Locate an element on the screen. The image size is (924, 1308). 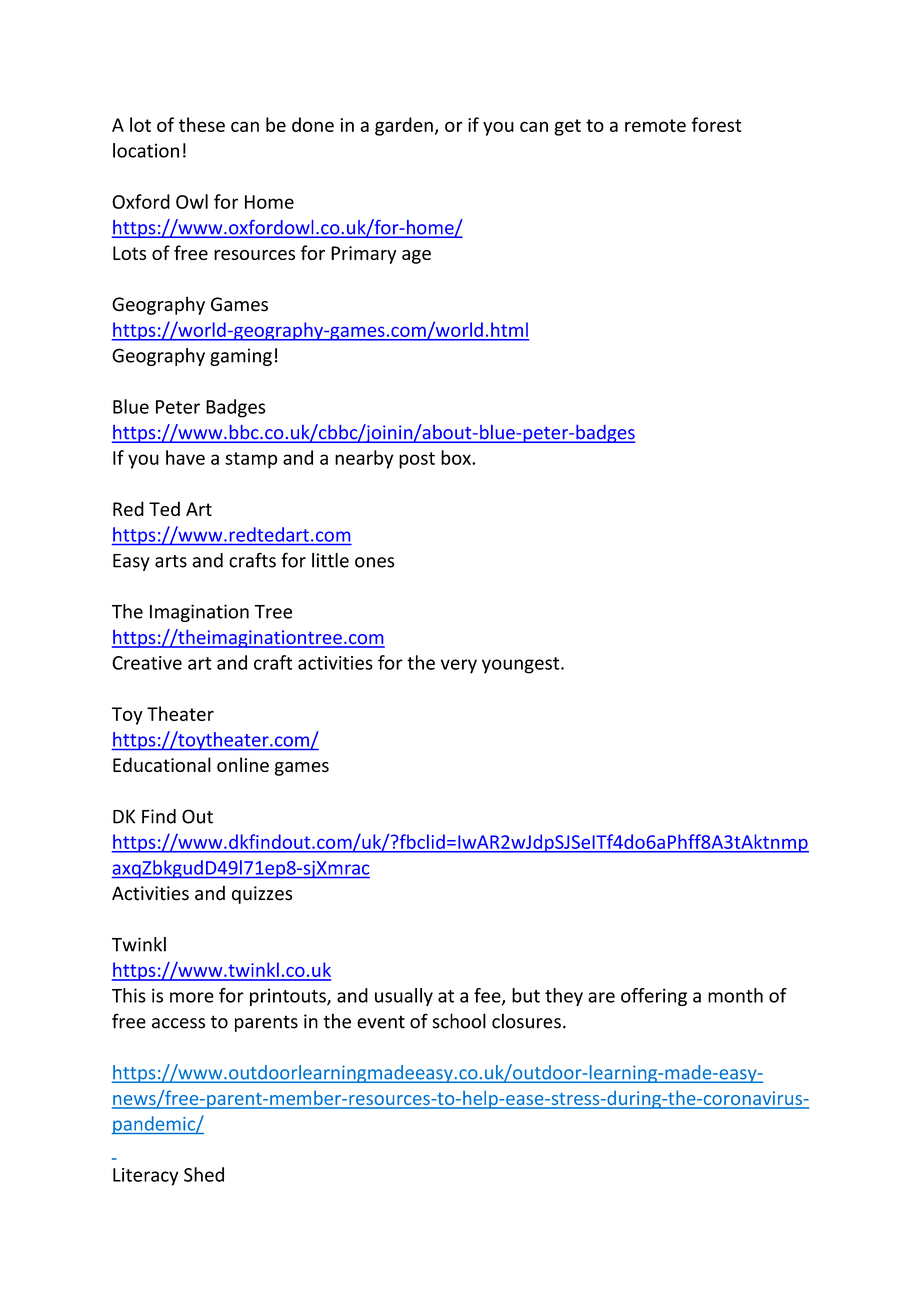
Shed is located at coordinates (204, 1174).
